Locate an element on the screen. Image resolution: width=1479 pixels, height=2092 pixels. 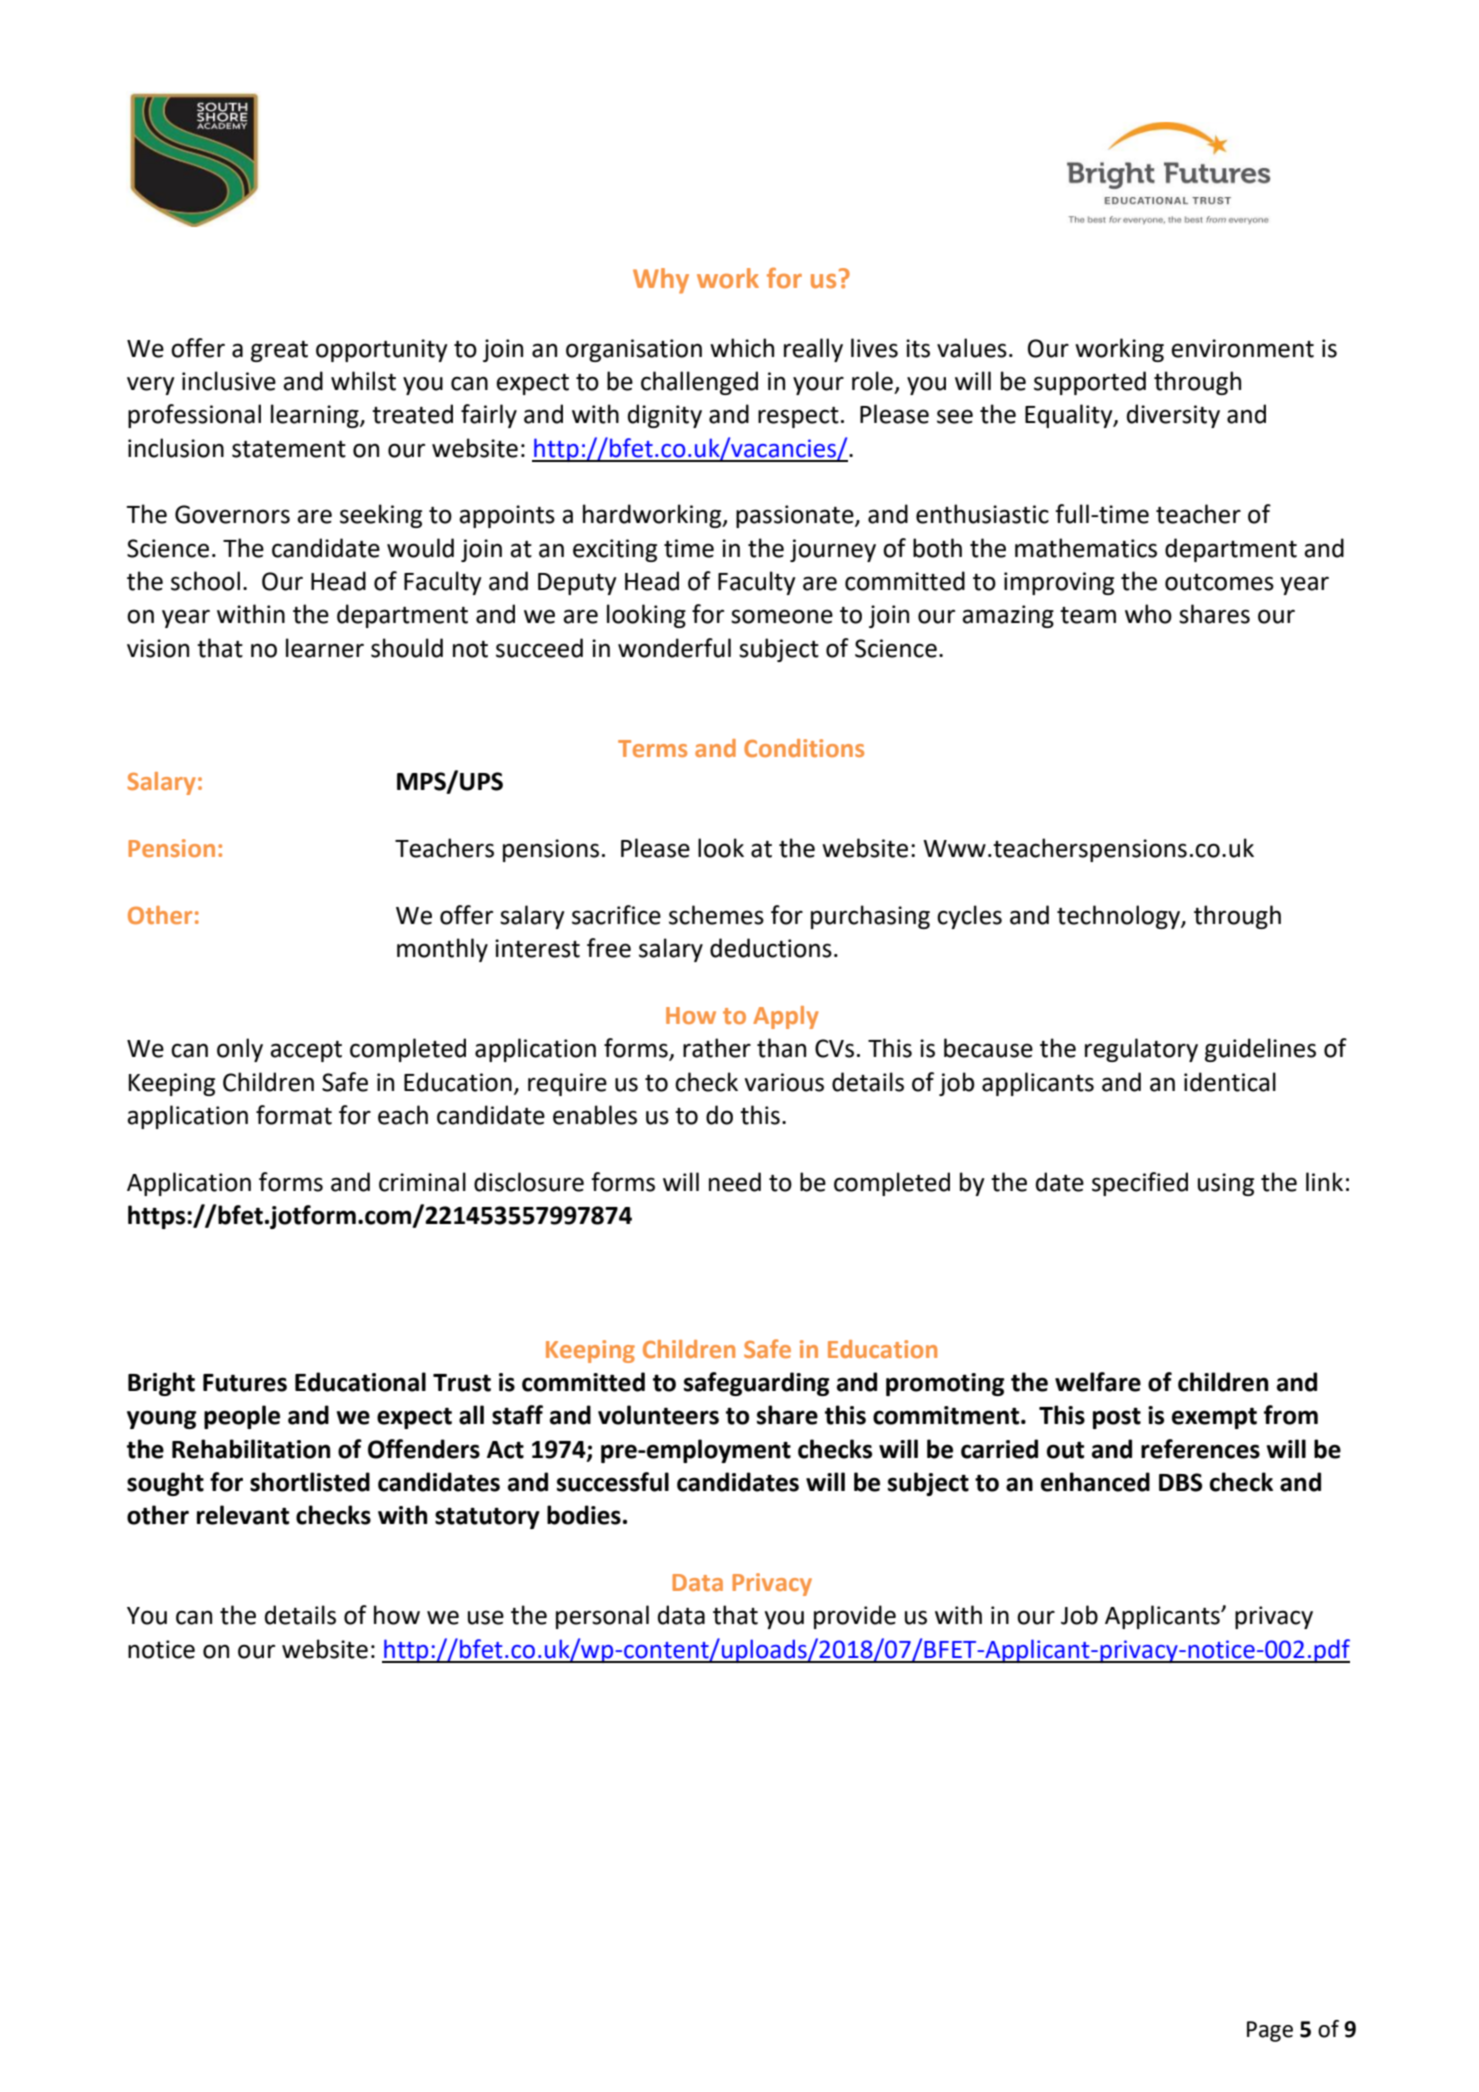
accept is located at coordinates (306, 1051).
